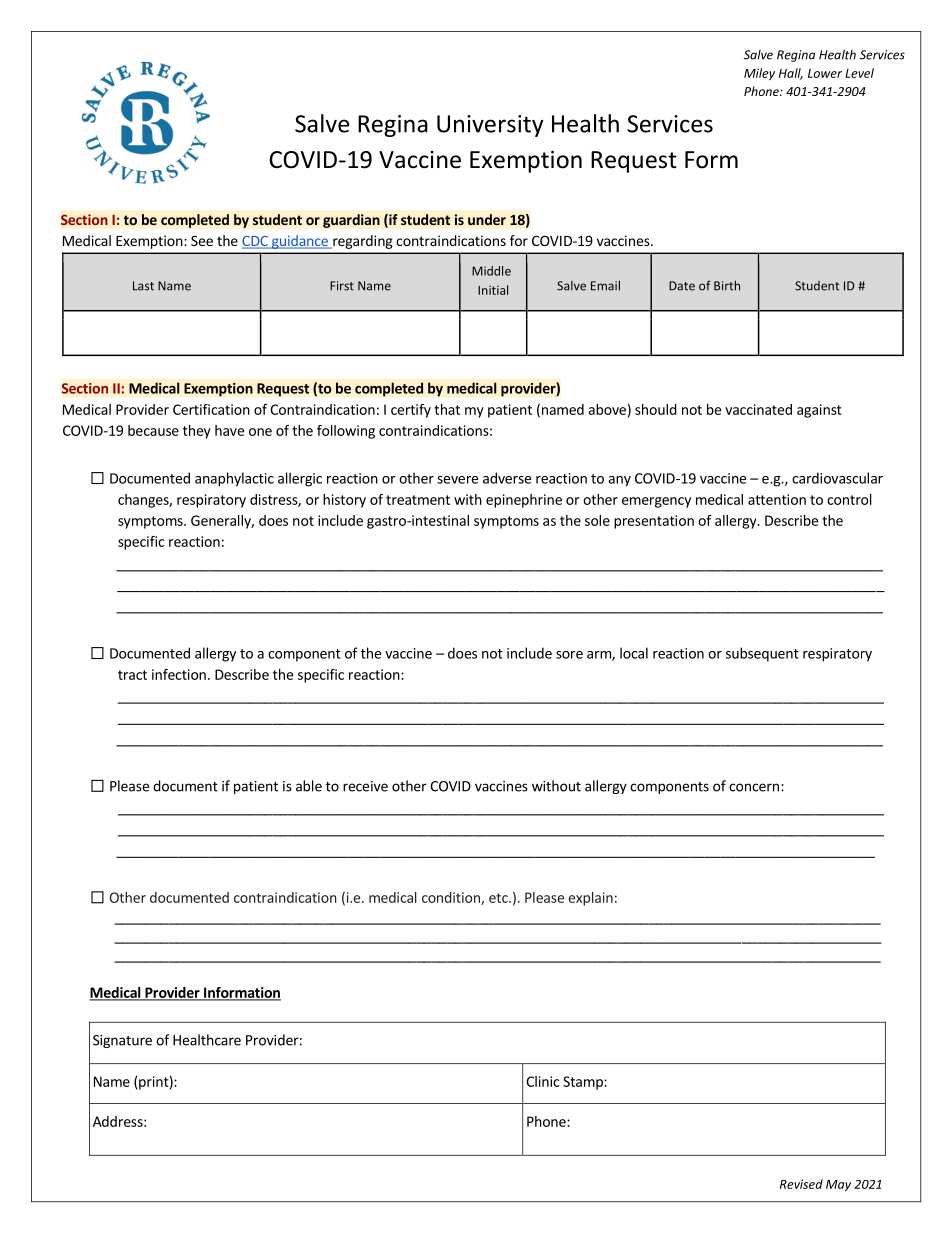 The image size is (952, 1233). What do you see at coordinates (493, 290) in the screenshot?
I see `Initial` at bounding box center [493, 290].
